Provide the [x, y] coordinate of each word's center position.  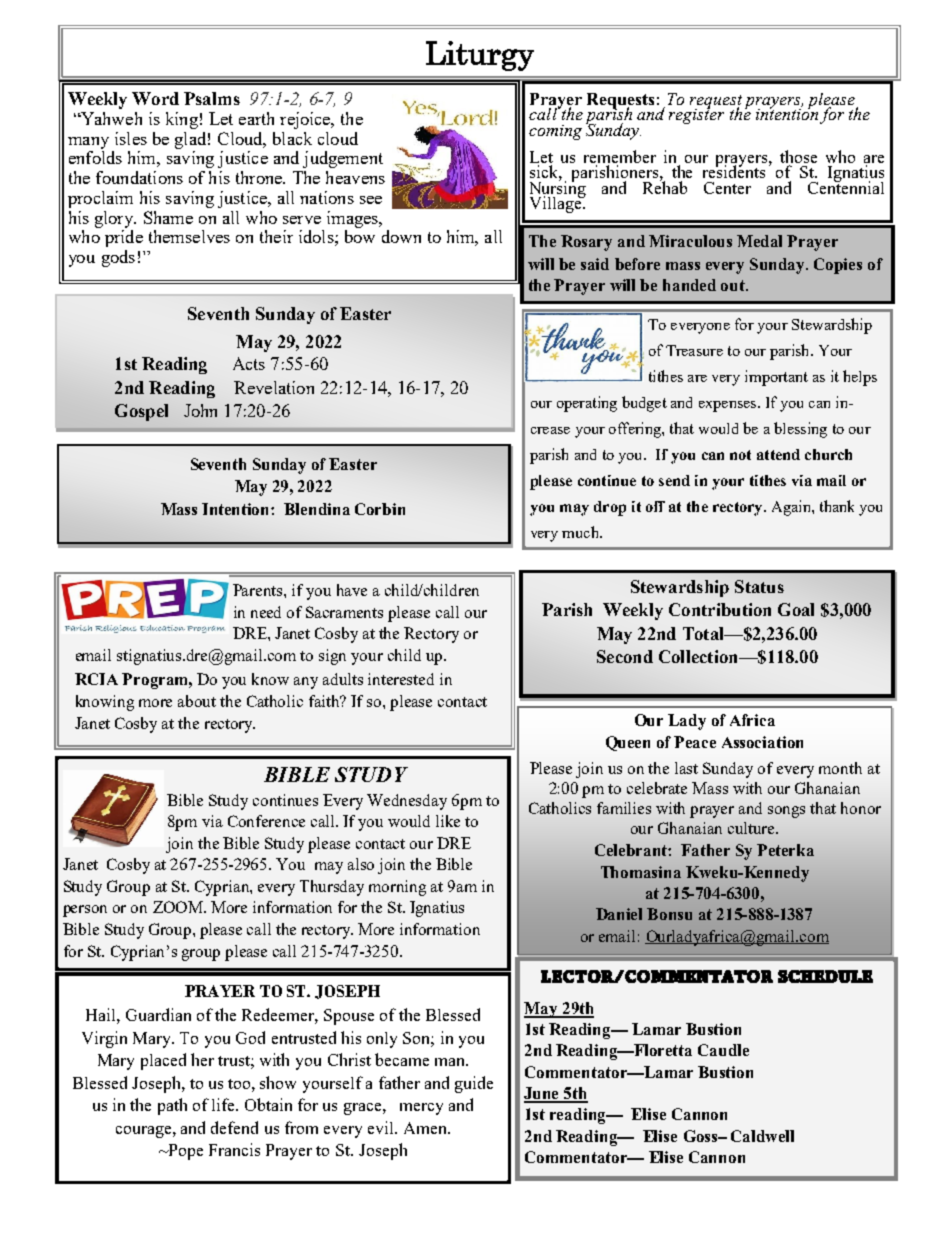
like [448, 821]
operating [587, 404]
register [696, 115]
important [776, 378]
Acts [249, 363]
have [352, 590]
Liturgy [480, 56]
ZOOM [179, 907]
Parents [259, 590]
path [172, 1106]
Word [155, 98]
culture [752, 828]
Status [759, 586]
